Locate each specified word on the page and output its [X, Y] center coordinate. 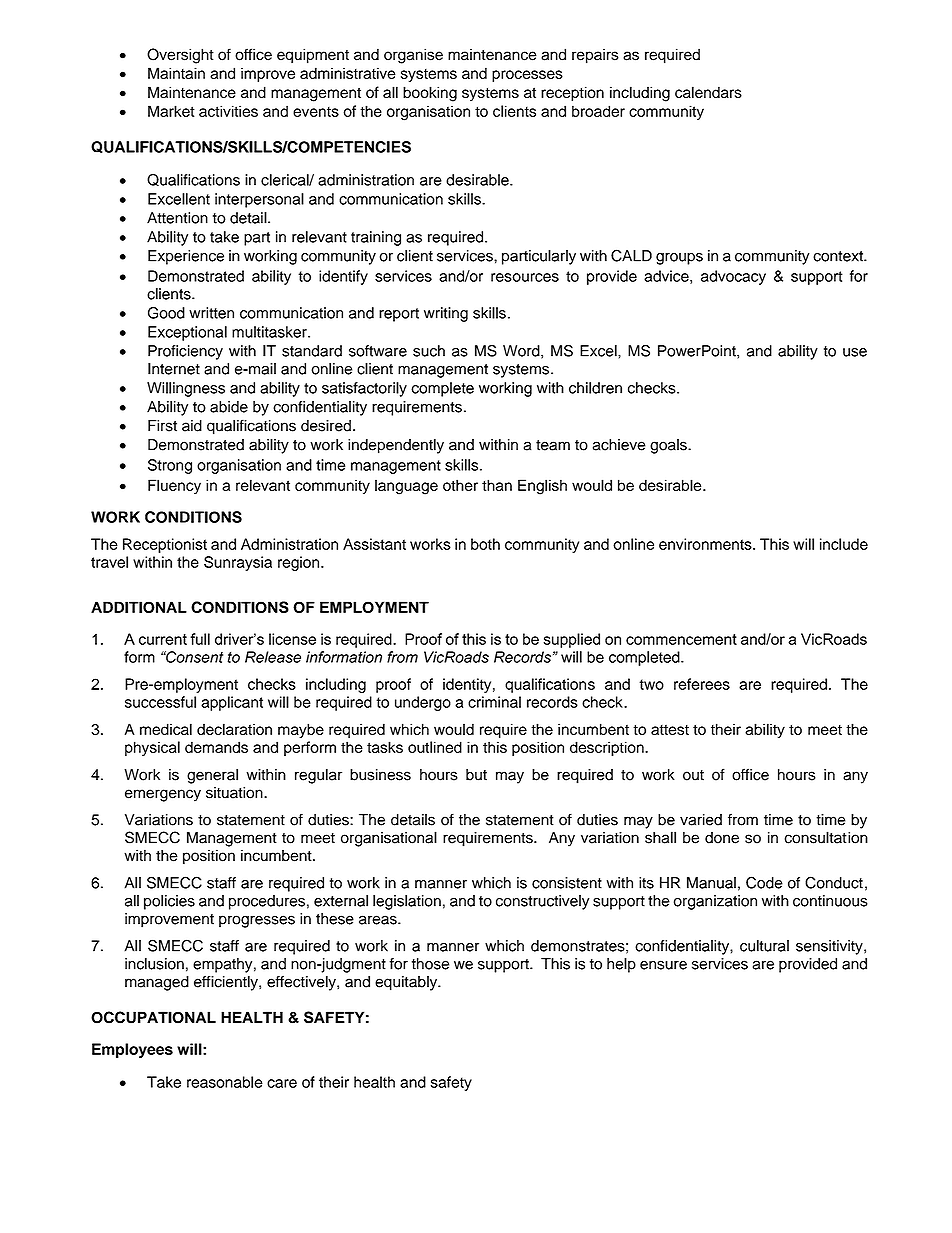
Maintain [176, 73]
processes [527, 76]
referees [702, 684]
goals [669, 446]
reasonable [225, 1082]
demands [216, 747]
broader [598, 111]
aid [192, 426]
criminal [494, 702]
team [553, 445]
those [430, 964]
